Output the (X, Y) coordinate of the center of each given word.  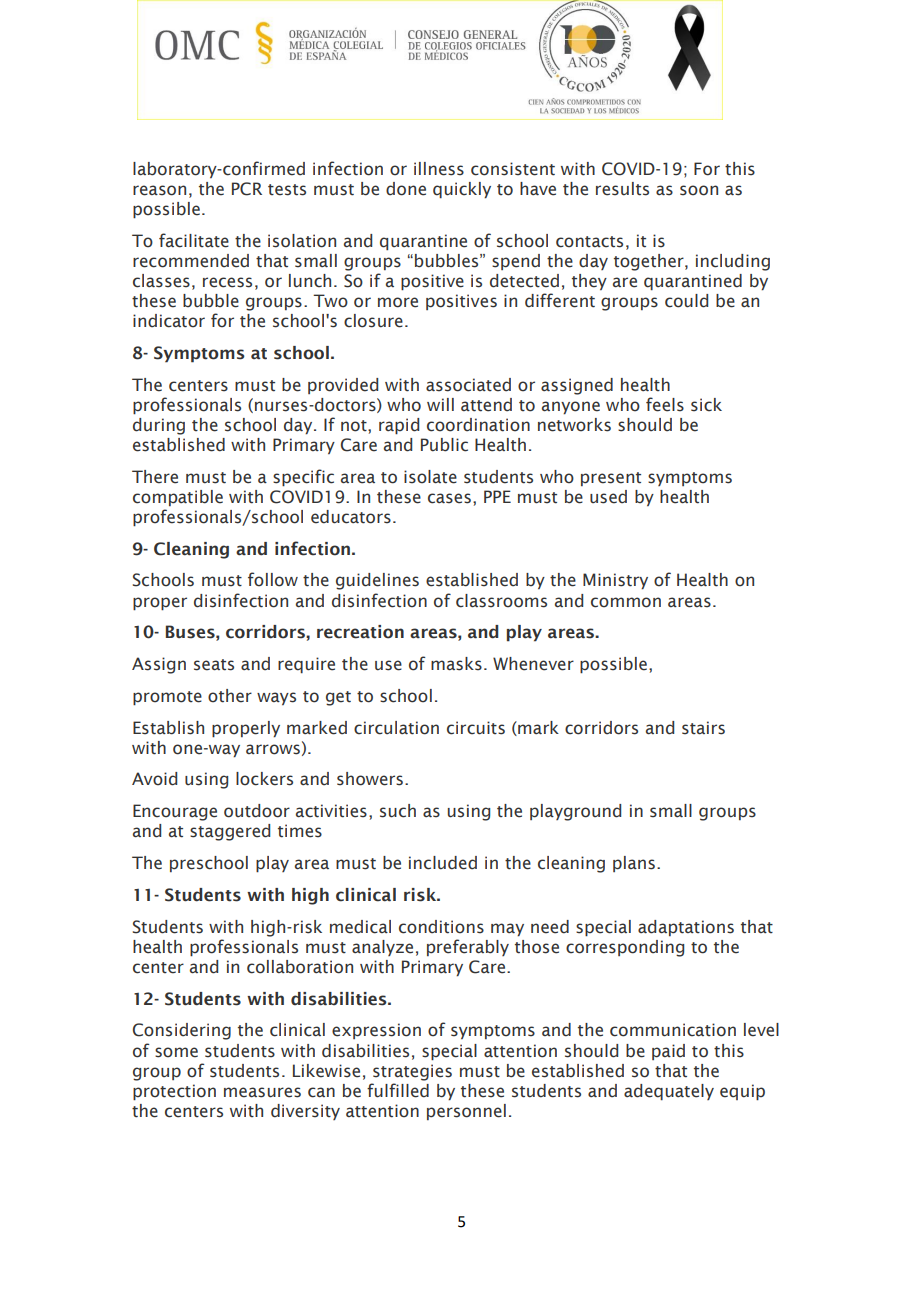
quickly (462, 190)
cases (449, 498)
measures (262, 1092)
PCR (247, 189)
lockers (264, 779)
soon (699, 190)
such (398, 811)
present (611, 479)
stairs (703, 728)
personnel (466, 1112)
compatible (178, 498)
